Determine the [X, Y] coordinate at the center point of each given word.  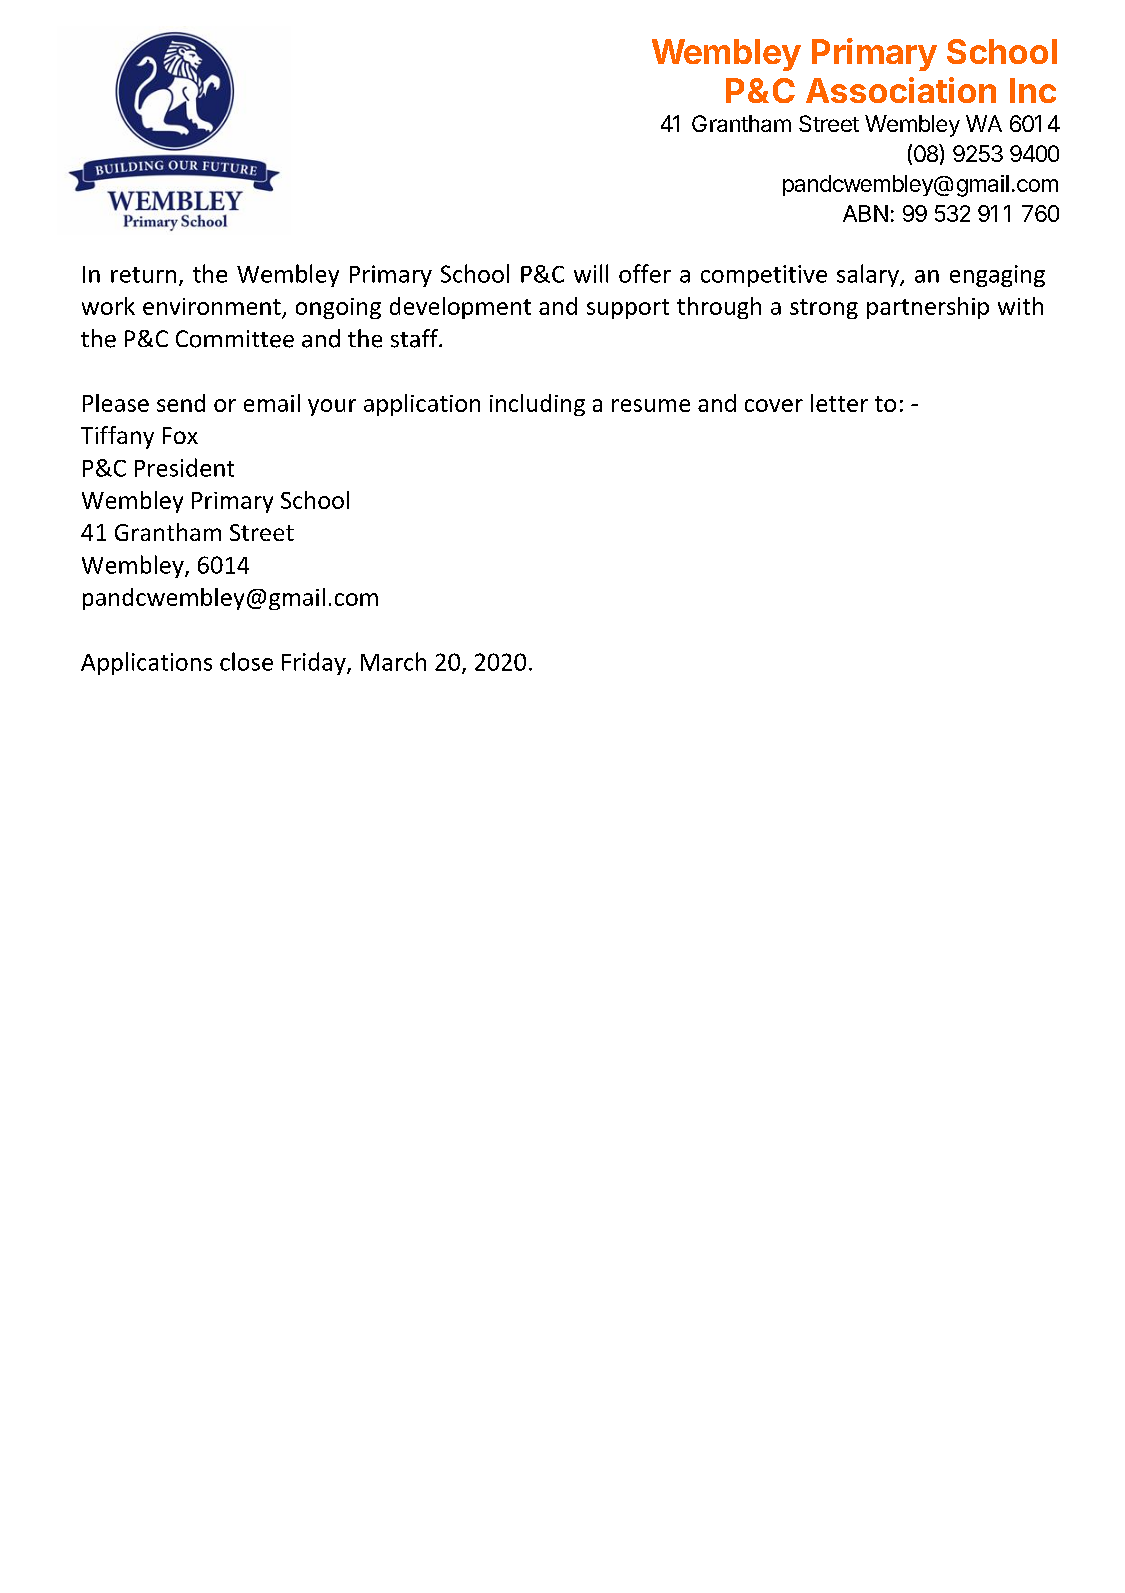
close [246, 661]
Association [901, 90]
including [537, 405]
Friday [315, 663]
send [181, 403]
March [393, 661]
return [143, 275]
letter [839, 403]
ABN [865, 213]
